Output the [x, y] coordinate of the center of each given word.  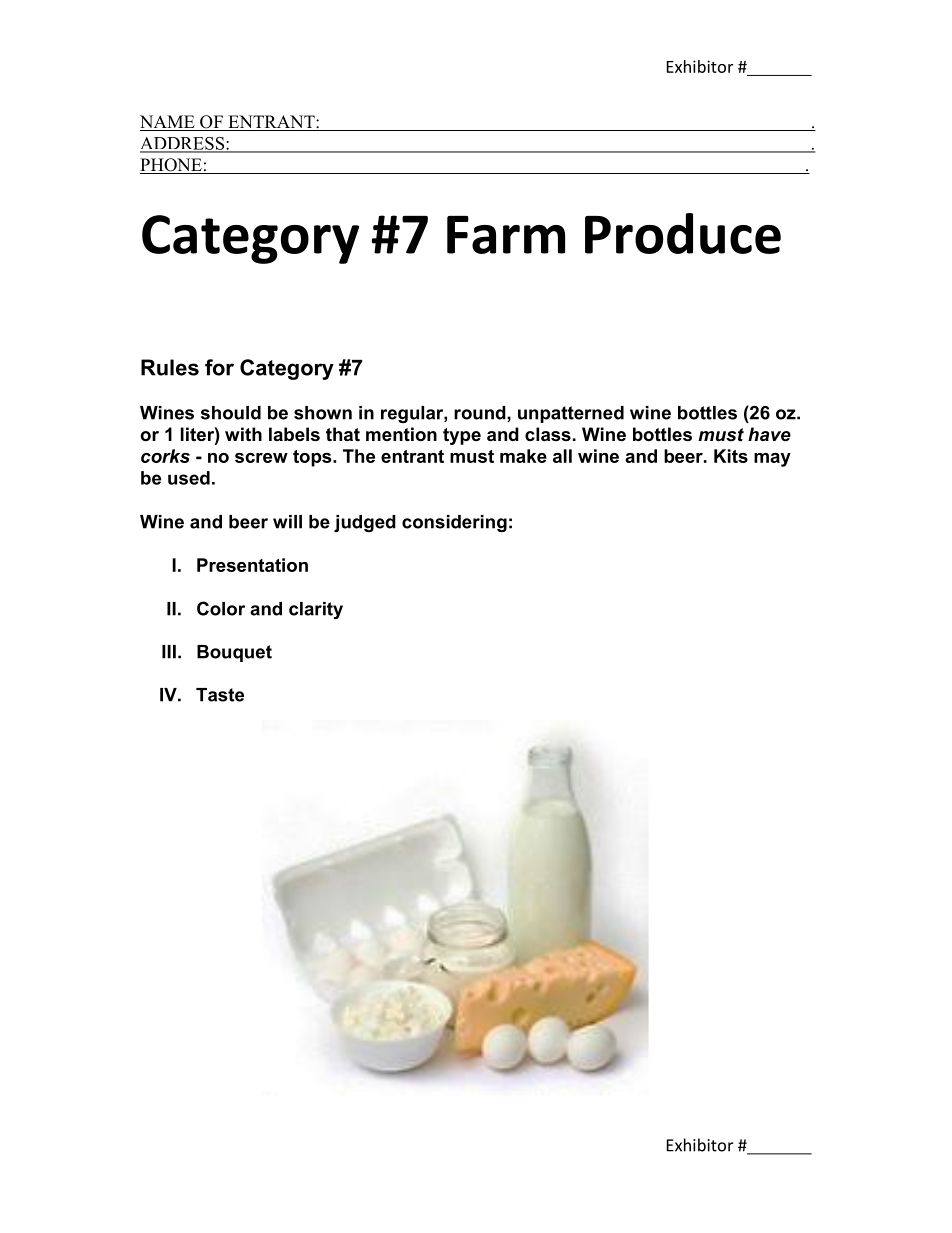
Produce [683, 233]
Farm [506, 235]
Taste [220, 695]
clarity [316, 610]
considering [454, 523]
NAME [168, 123]
